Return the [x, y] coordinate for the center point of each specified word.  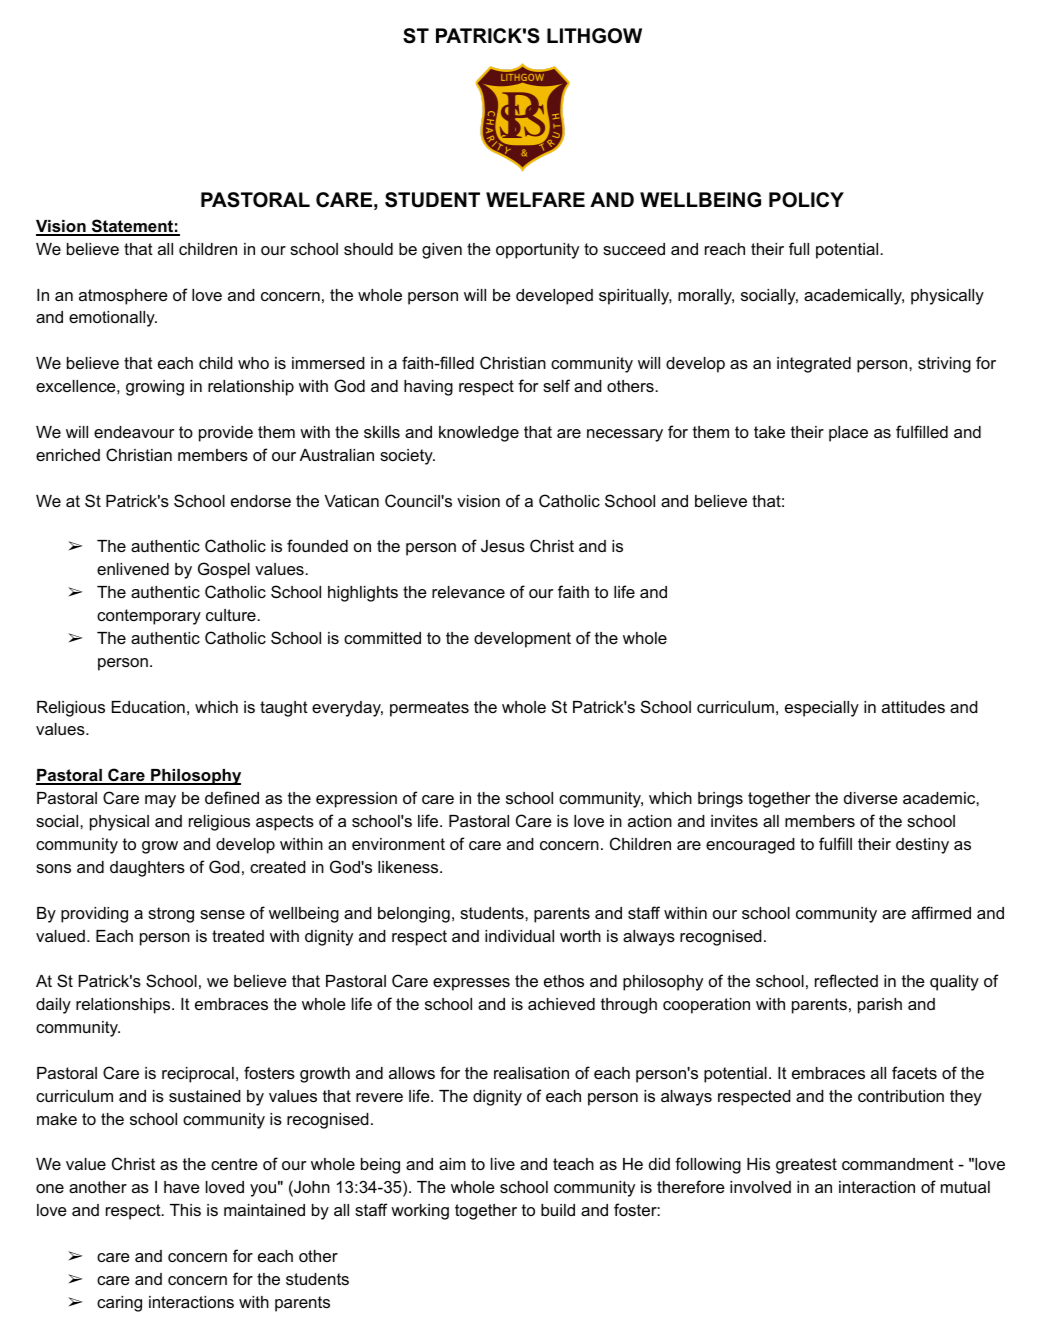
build [558, 1210]
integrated [814, 365]
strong [171, 915]
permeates [429, 709]
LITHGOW [594, 36]
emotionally [113, 319]
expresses [471, 984]
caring [119, 1304]
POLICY [806, 200]
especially [822, 709]
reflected [846, 980]
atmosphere [123, 297]
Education [148, 707]
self [556, 385]
